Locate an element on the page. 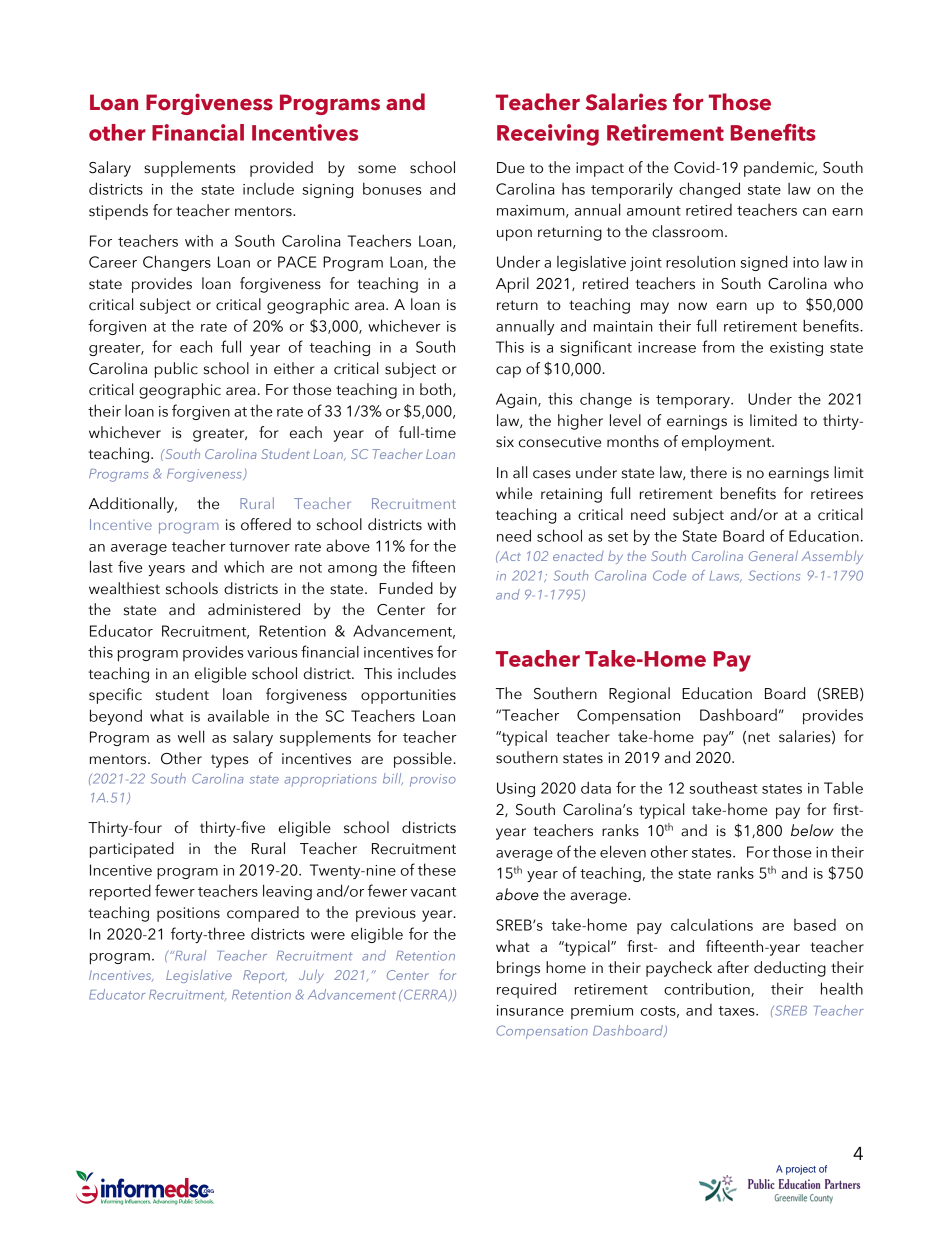 Image resolution: width=952 pixels, height=1233 pixels. below is located at coordinates (812, 830).
